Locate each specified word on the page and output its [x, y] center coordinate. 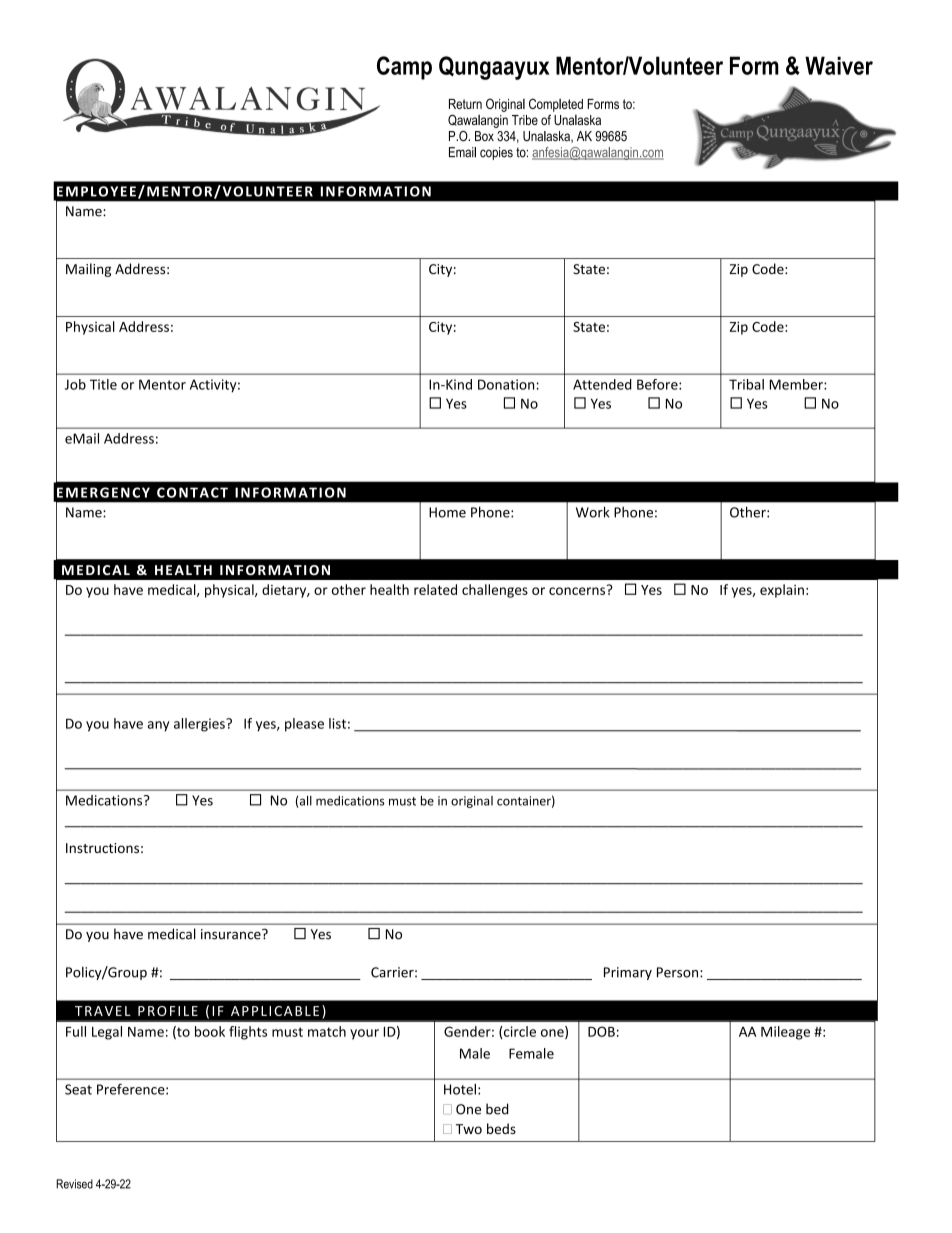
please [304, 725]
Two [469, 1129]
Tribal [746, 384]
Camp [404, 68]
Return [465, 104]
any [158, 726]
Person [679, 972]
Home [447, 512]
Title [103, 384]
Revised [74, 1184]
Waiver [839, 65]
